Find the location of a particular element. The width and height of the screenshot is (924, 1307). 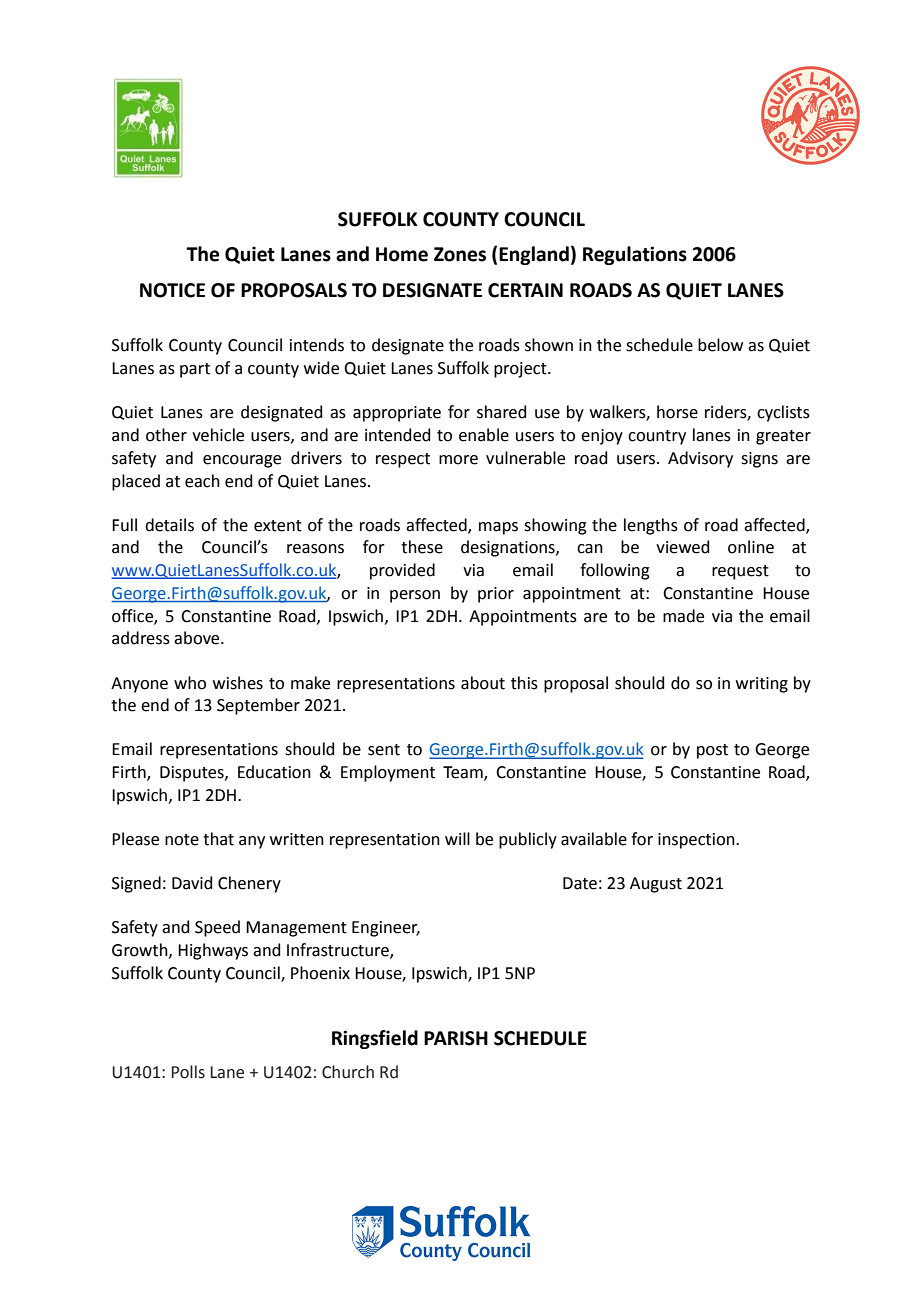

NOTICE is located at coordinates (172, 290).
